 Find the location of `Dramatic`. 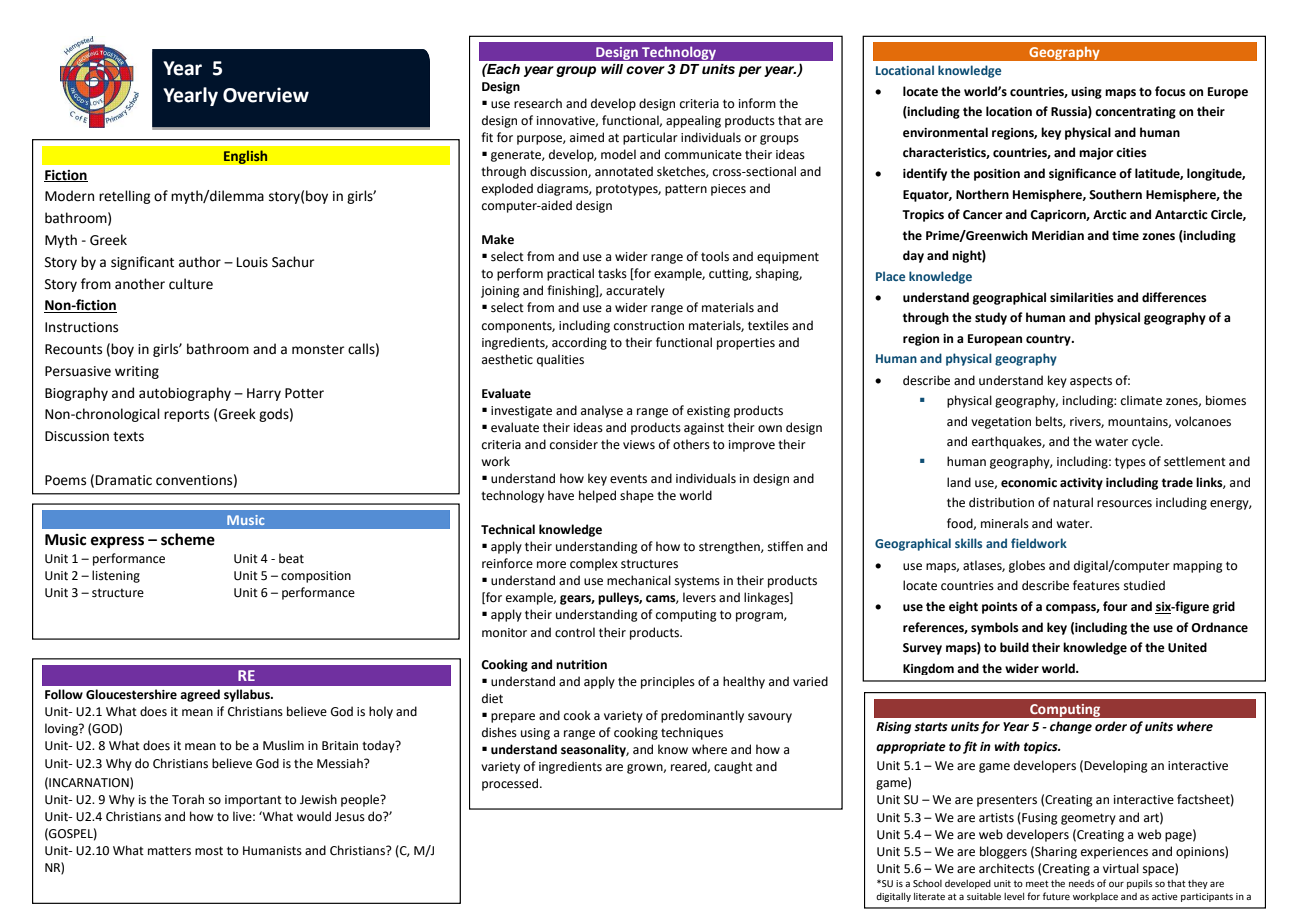

Dramatic is located at coordinates (124, 480).
